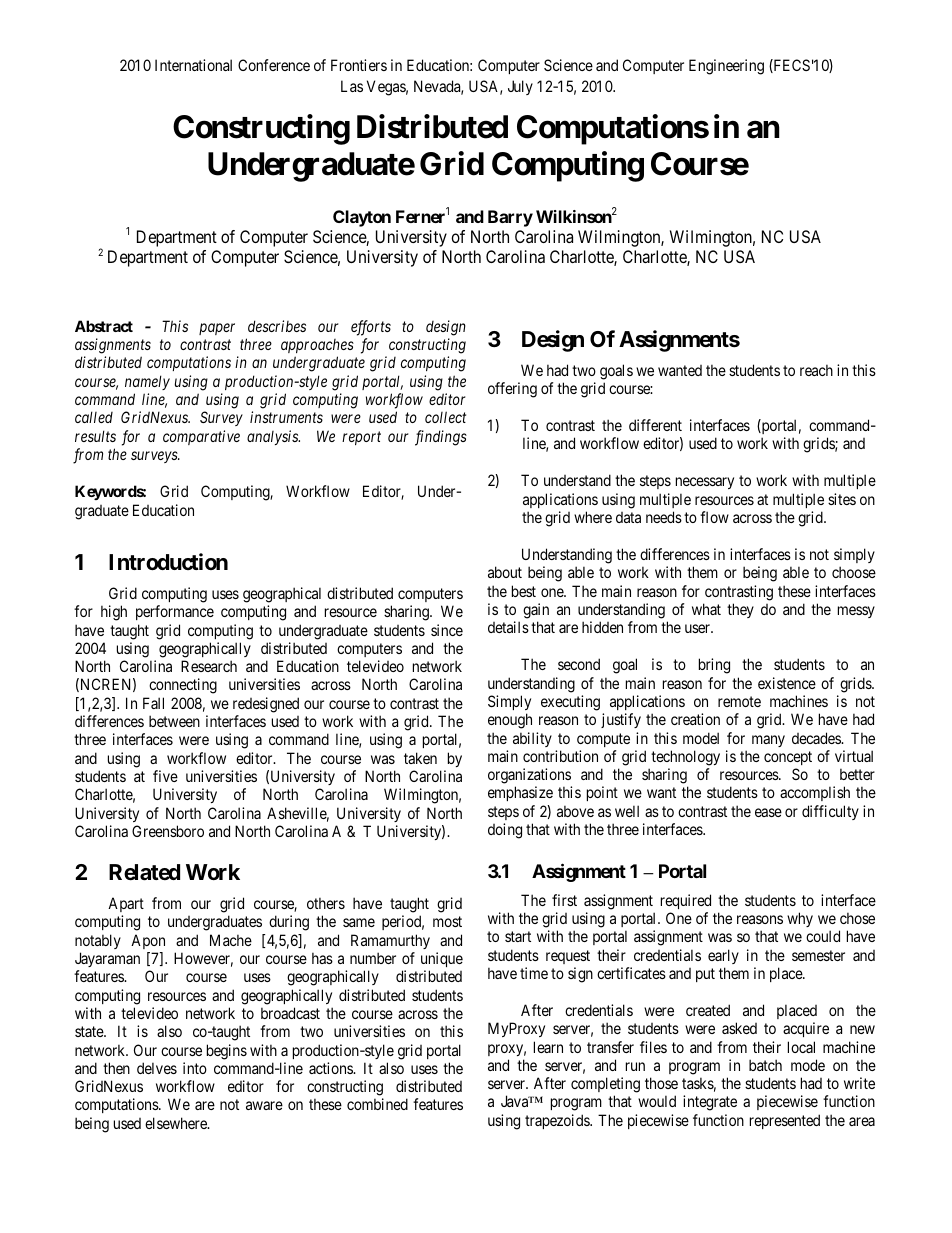 The width and height of the page is (952, 1233). Describe the element at coordinates (505, 572) in the page. I see `about` at that location.
